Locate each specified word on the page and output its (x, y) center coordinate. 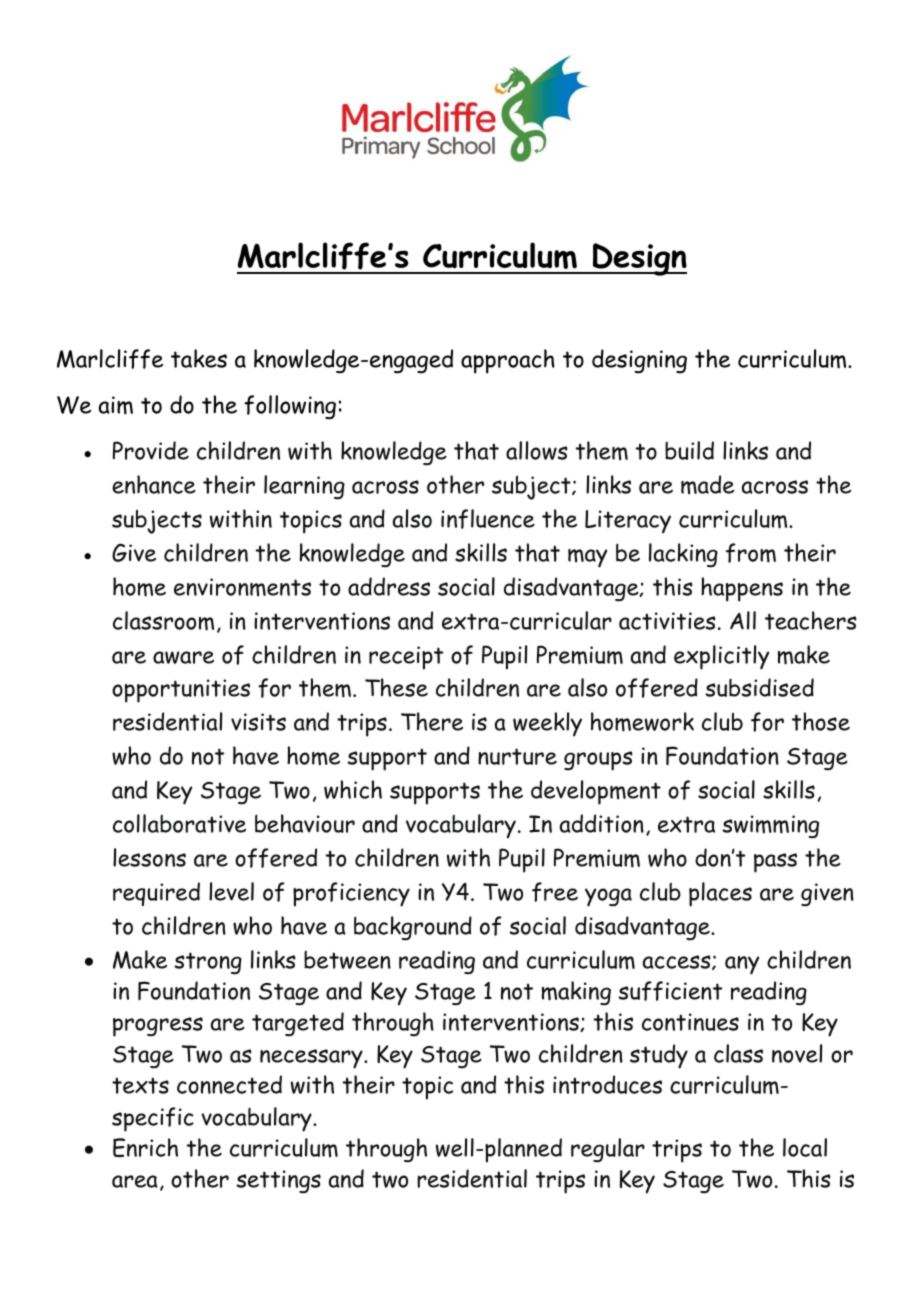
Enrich (145, 1147)
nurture (517, 756)
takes (199, 358)
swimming (770, 826)
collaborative (179, 823)
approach (508, 361)
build (689, 450)
